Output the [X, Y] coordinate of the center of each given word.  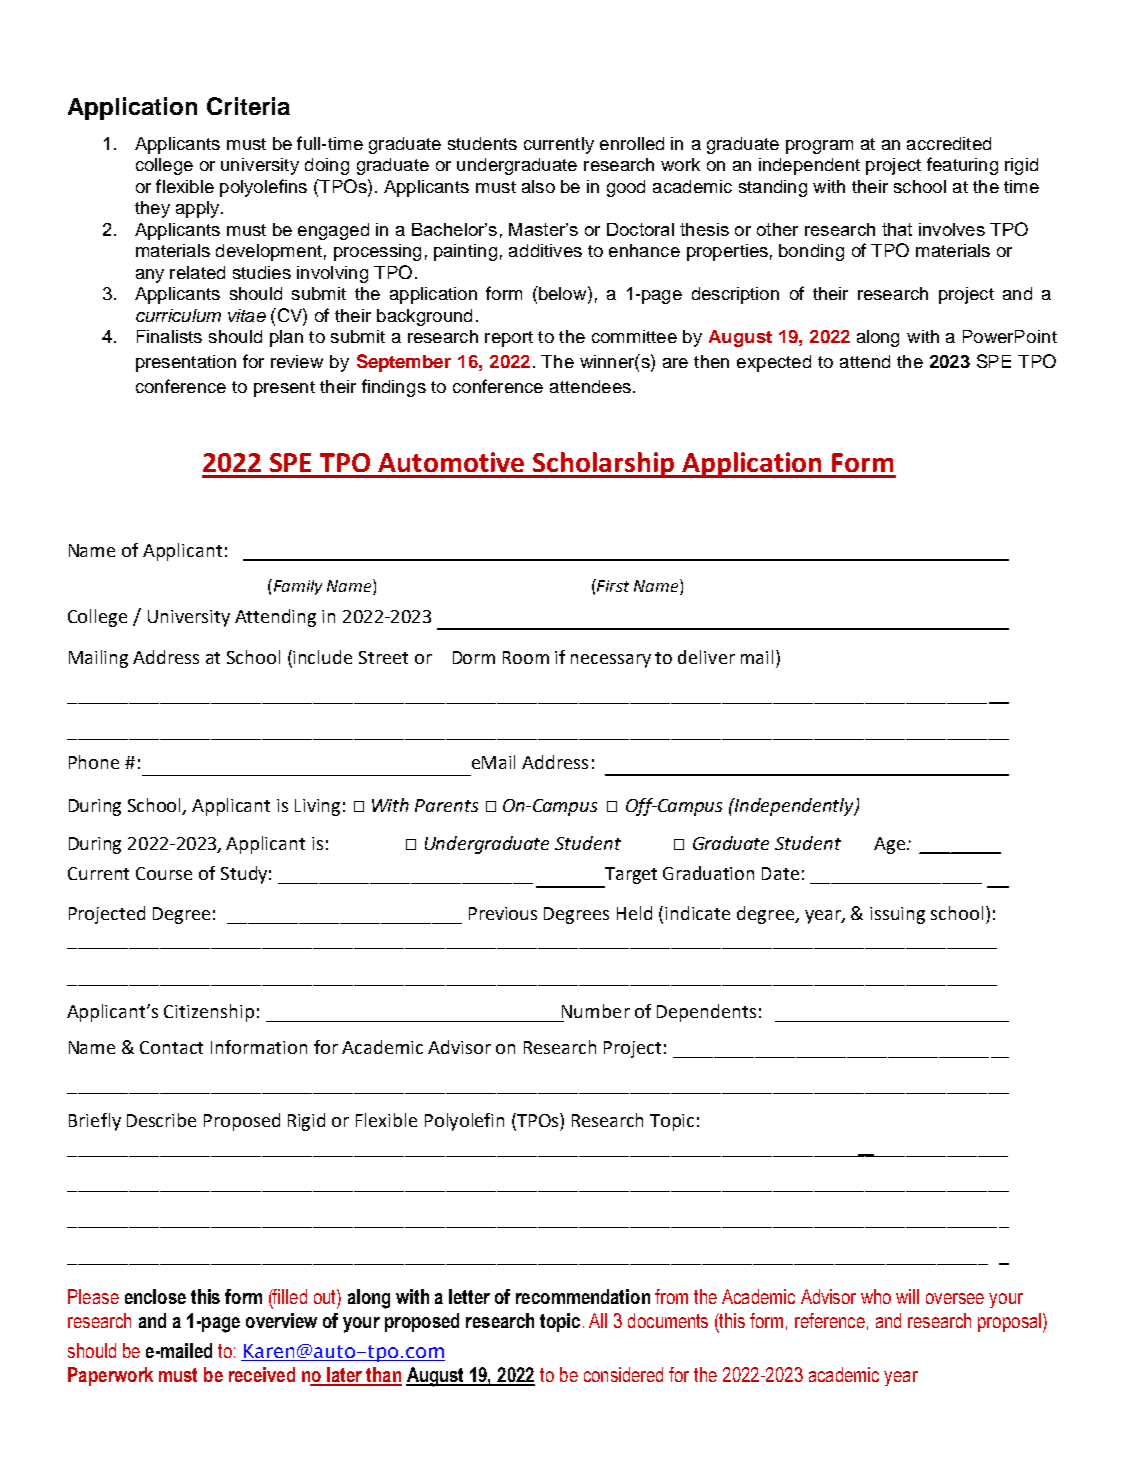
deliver [706, 657]
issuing [897, 915]
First [612, 585]
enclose [155, 1296]
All [598, 1320]
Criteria [248, 106]
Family [296, 587]
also [538, 186]
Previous [503, 913]
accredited [949, 143]
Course [164, 873]
